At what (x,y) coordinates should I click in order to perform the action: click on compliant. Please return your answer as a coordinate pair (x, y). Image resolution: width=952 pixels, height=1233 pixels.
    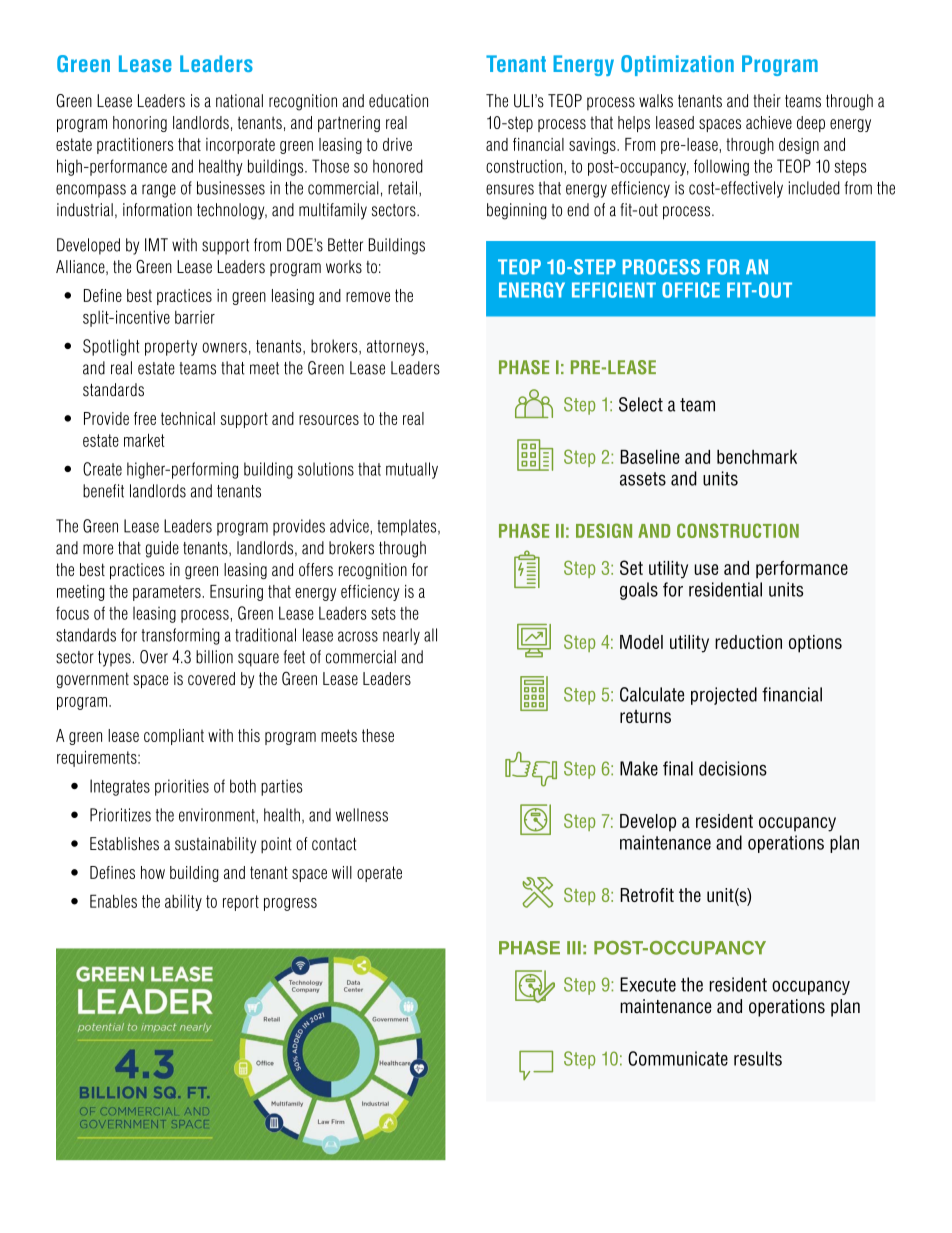
    Looking at the image, I should click on (174, 737).
